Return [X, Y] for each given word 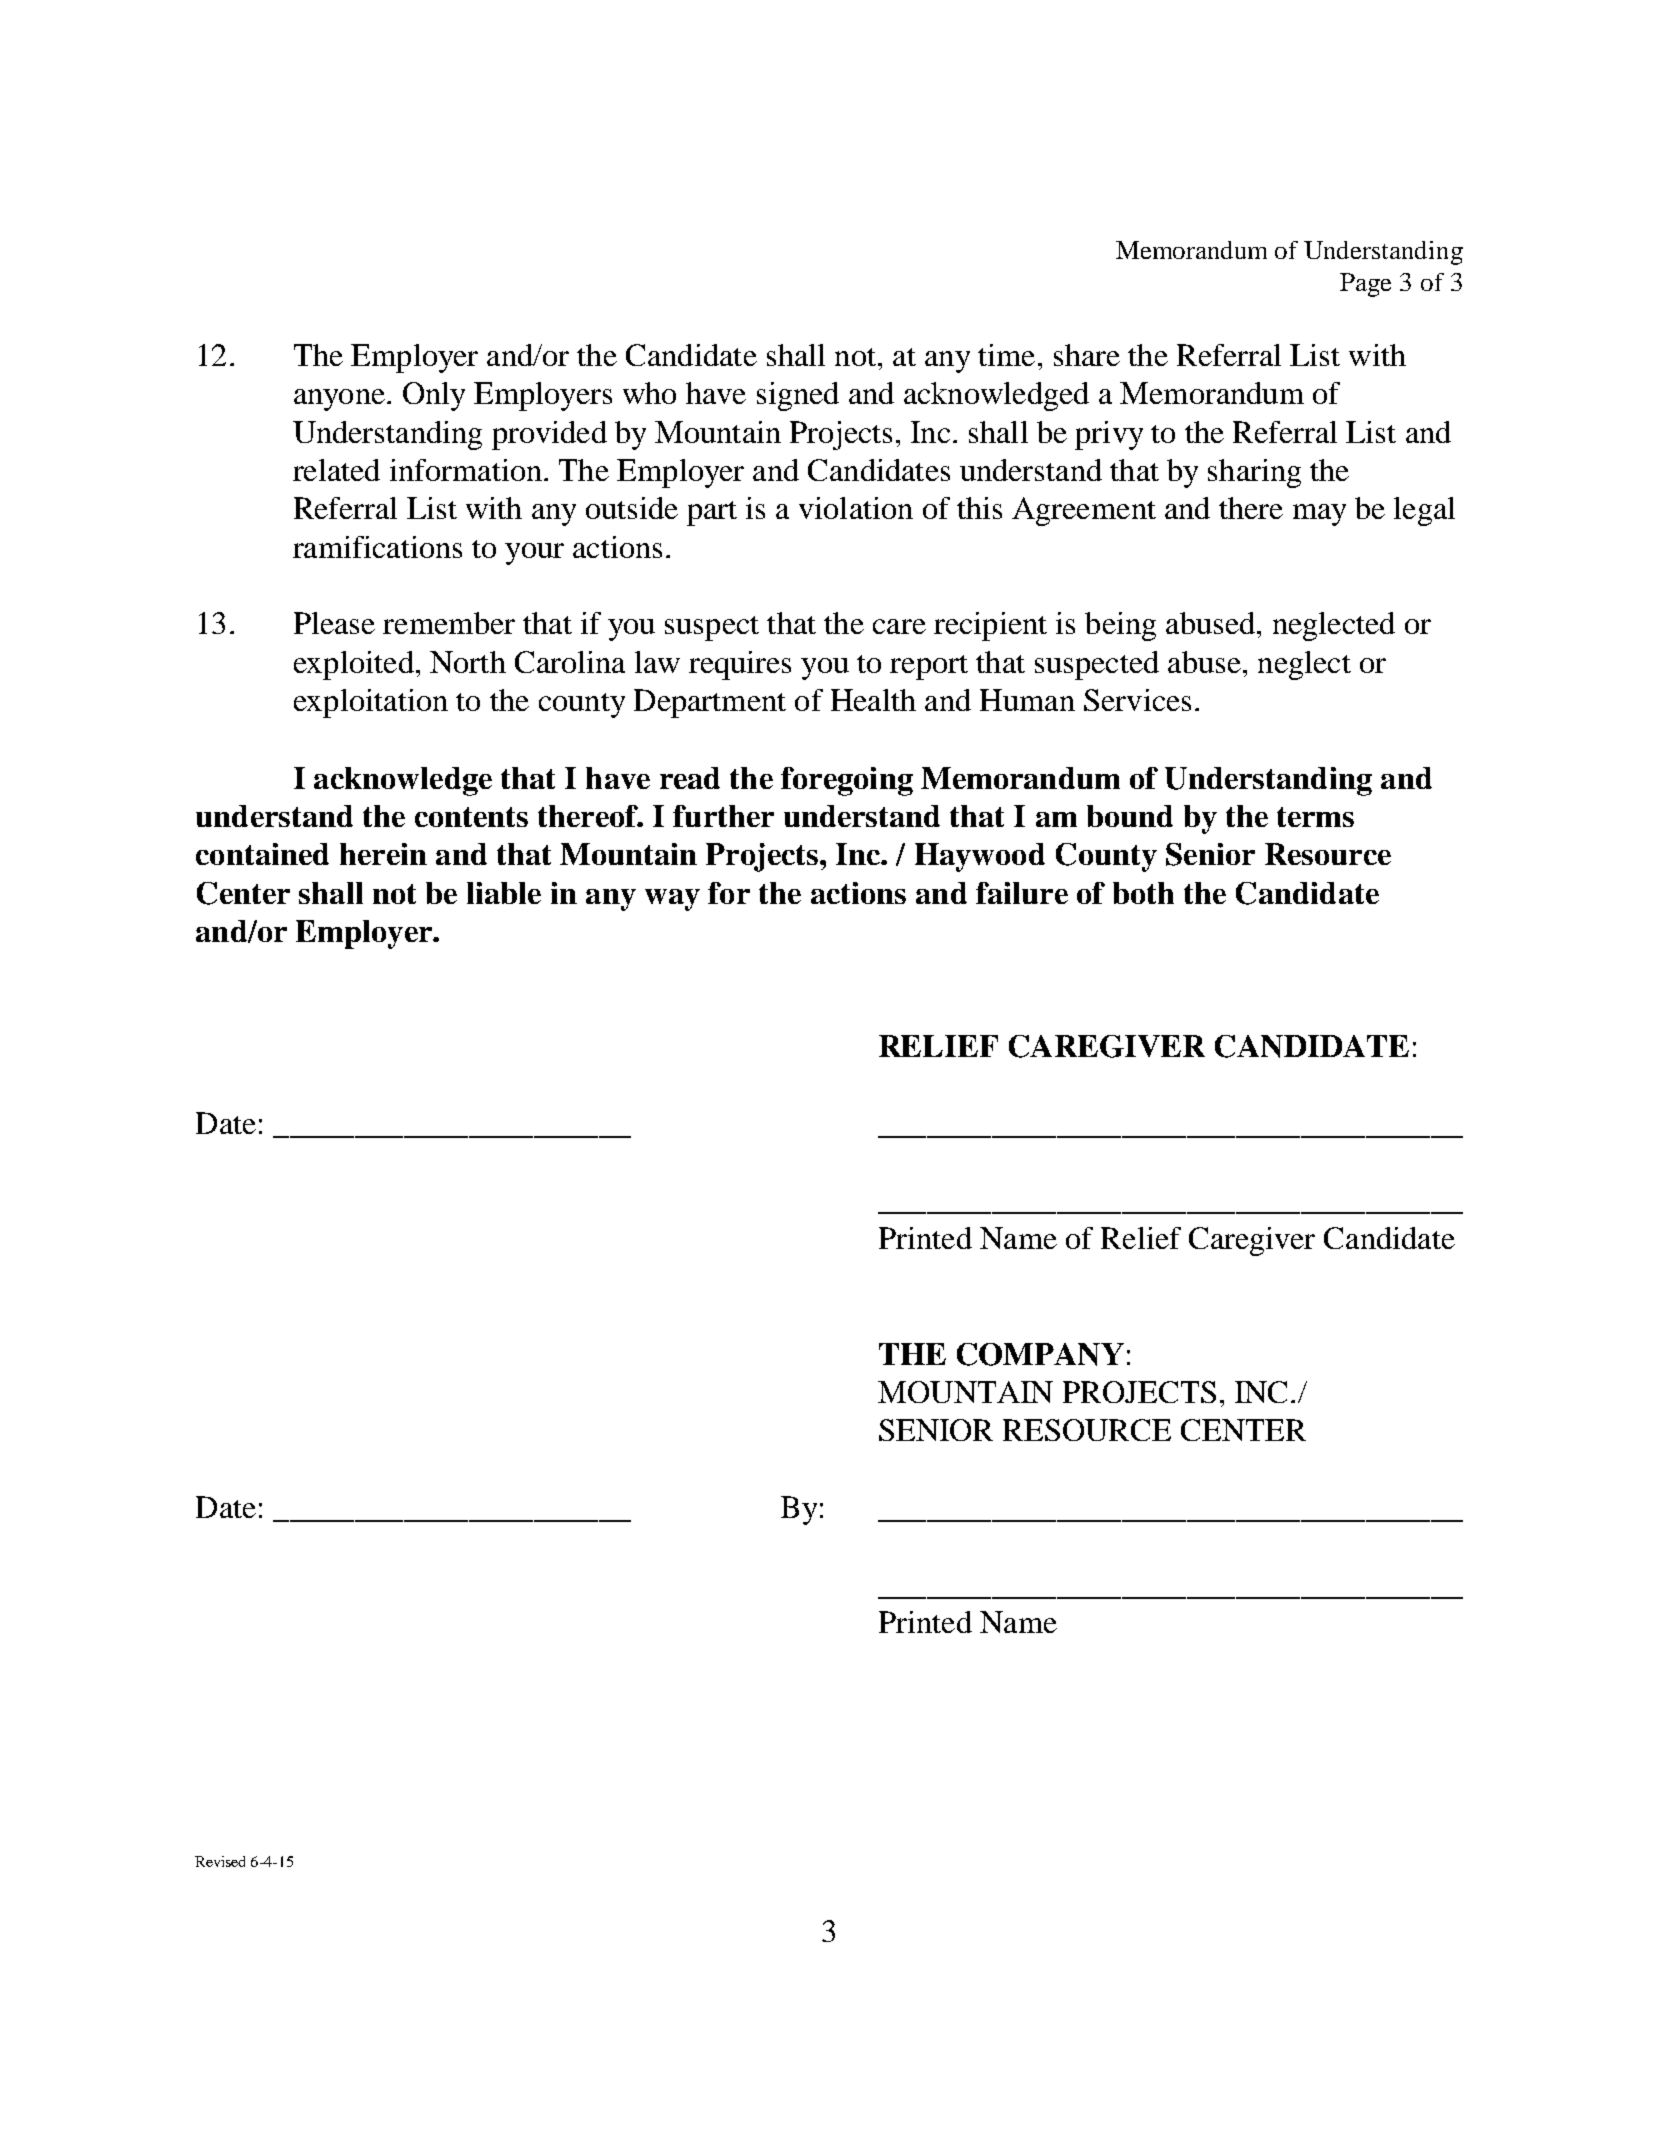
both [1143, 893]
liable [504, 893]
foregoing [847, 781]
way [672, 900]
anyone [339, 400]
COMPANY [1040, 1354]
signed [798, 396]
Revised [220, 1861]
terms [1315, 817]
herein [383, 854]
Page [1365, 285]
